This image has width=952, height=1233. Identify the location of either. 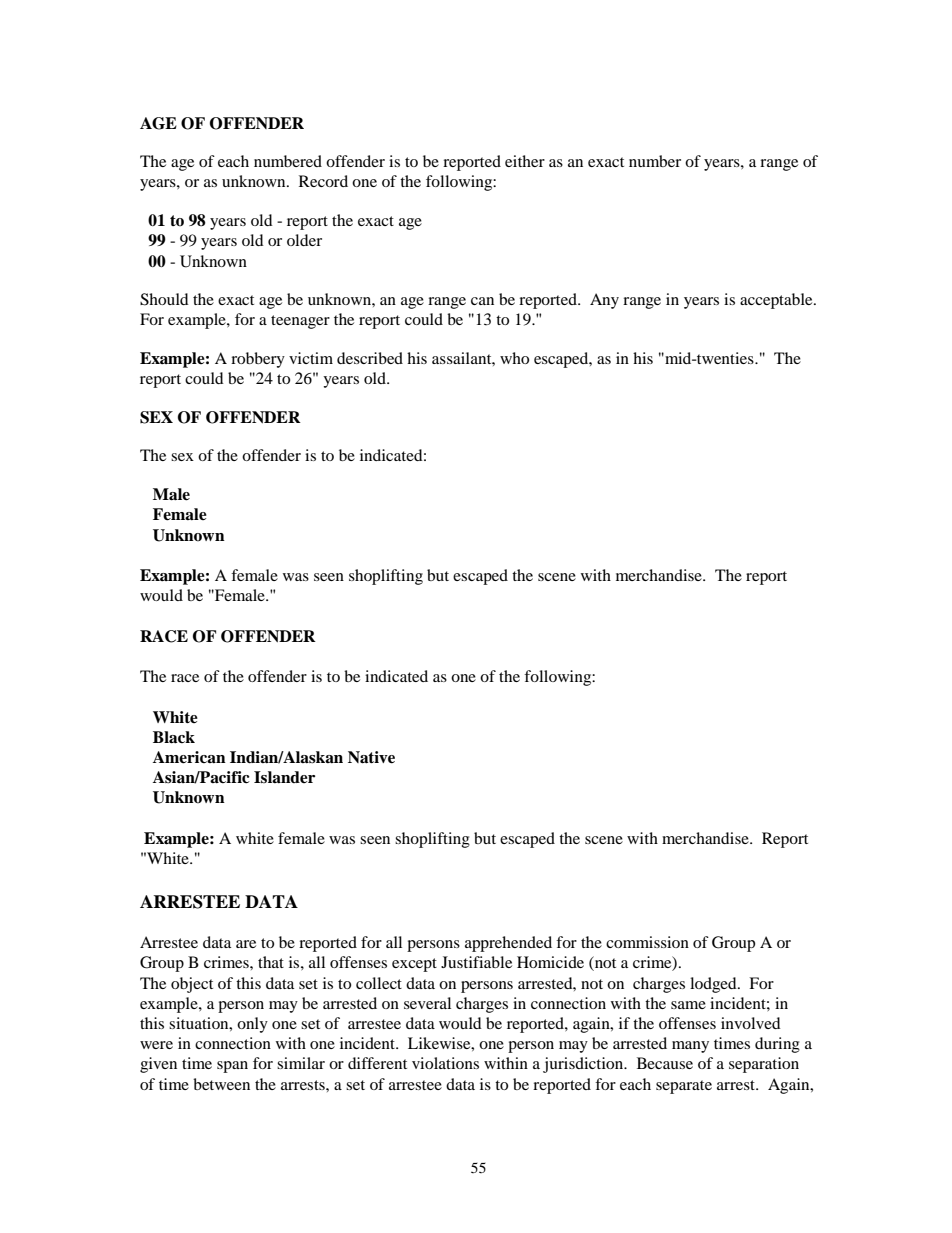
(525, 161).
